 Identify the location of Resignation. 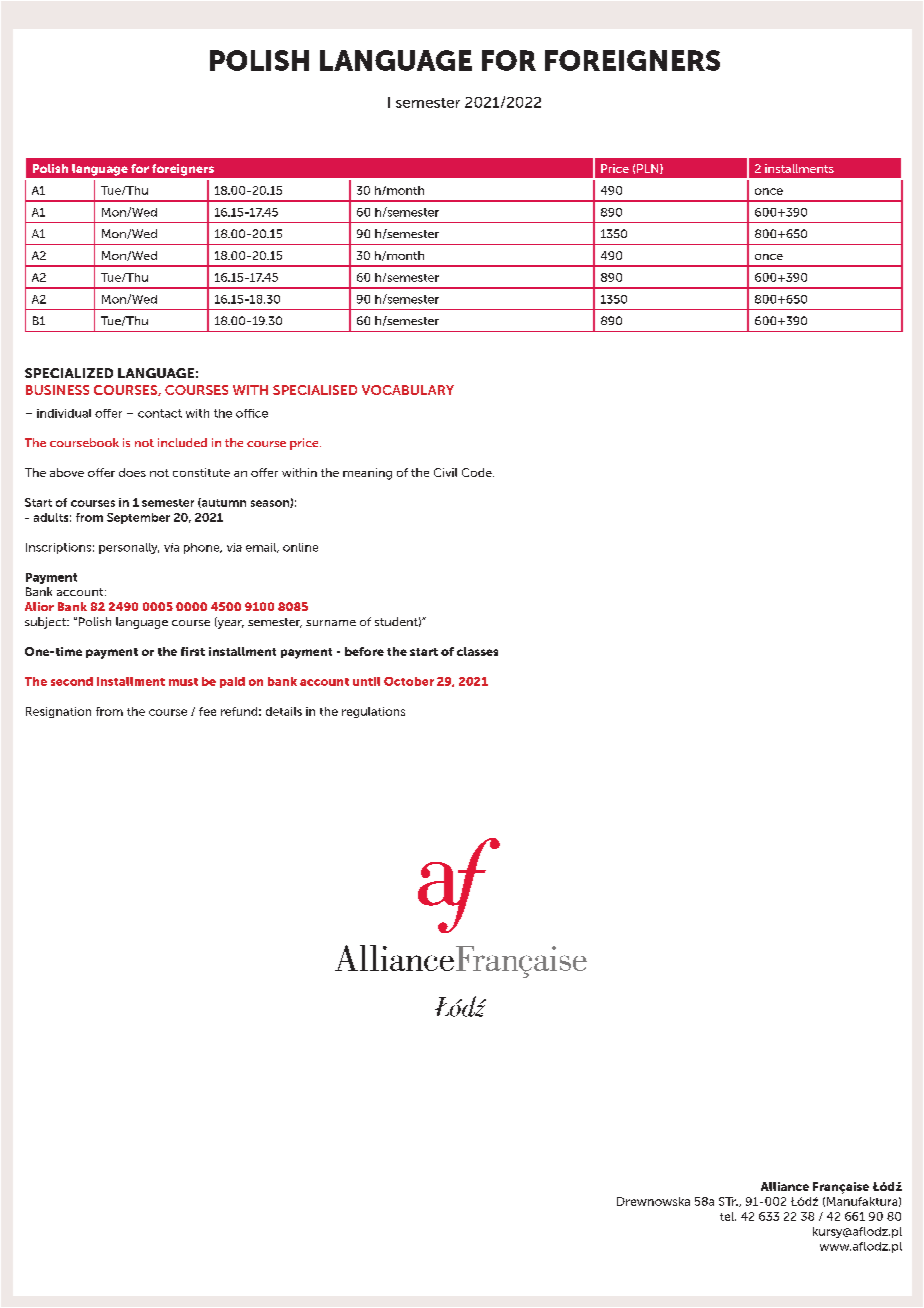
(58, 712).
